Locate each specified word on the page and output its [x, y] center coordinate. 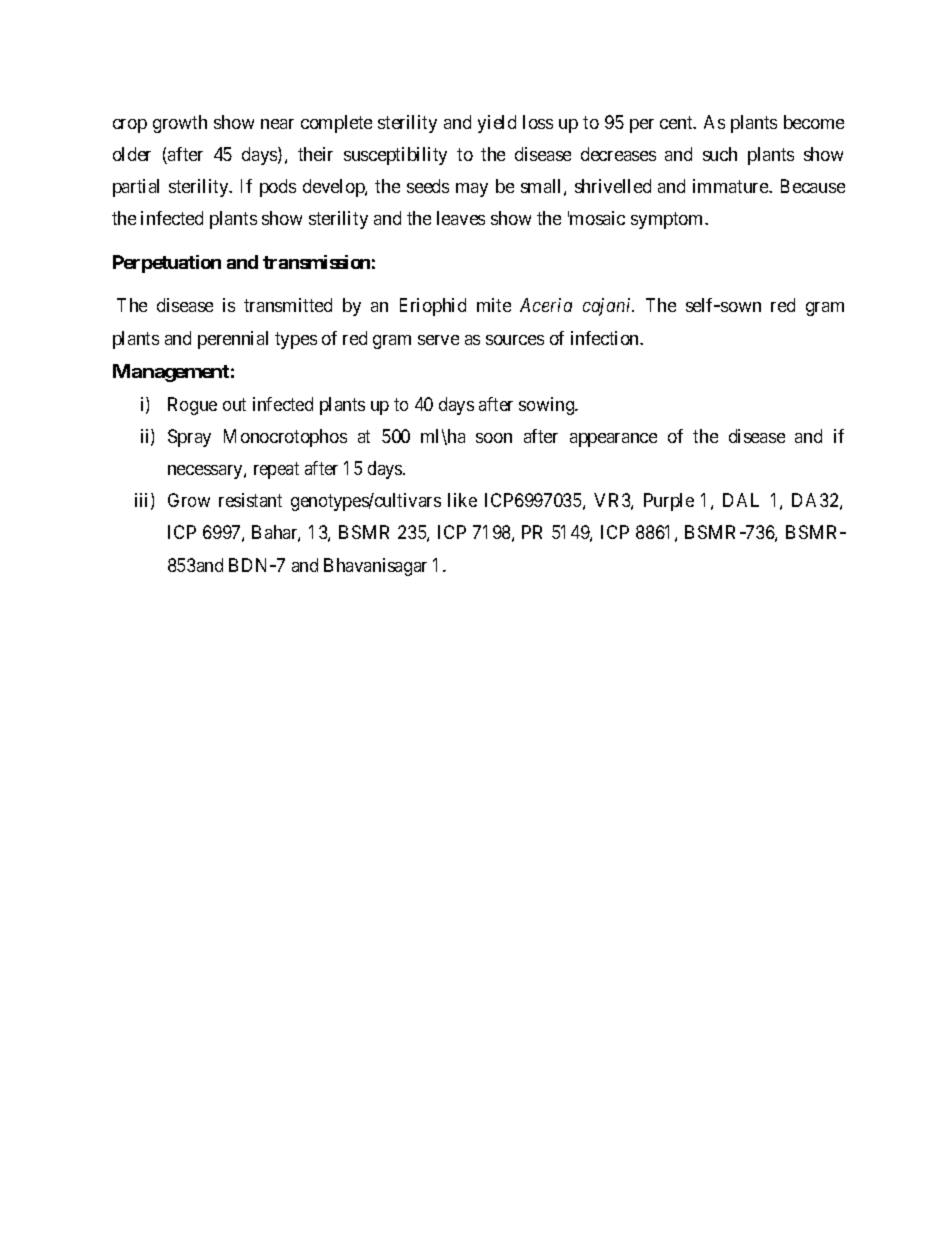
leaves [461, 218]
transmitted [288, 305]
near [277, 124]
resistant [250, 500]
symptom [668, 220]
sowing [548, 406]
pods [278, 188]
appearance [613, 440]
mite [494, 305]
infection [606, 338]
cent [677, 122]
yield [497, 124]
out [234, 404]
